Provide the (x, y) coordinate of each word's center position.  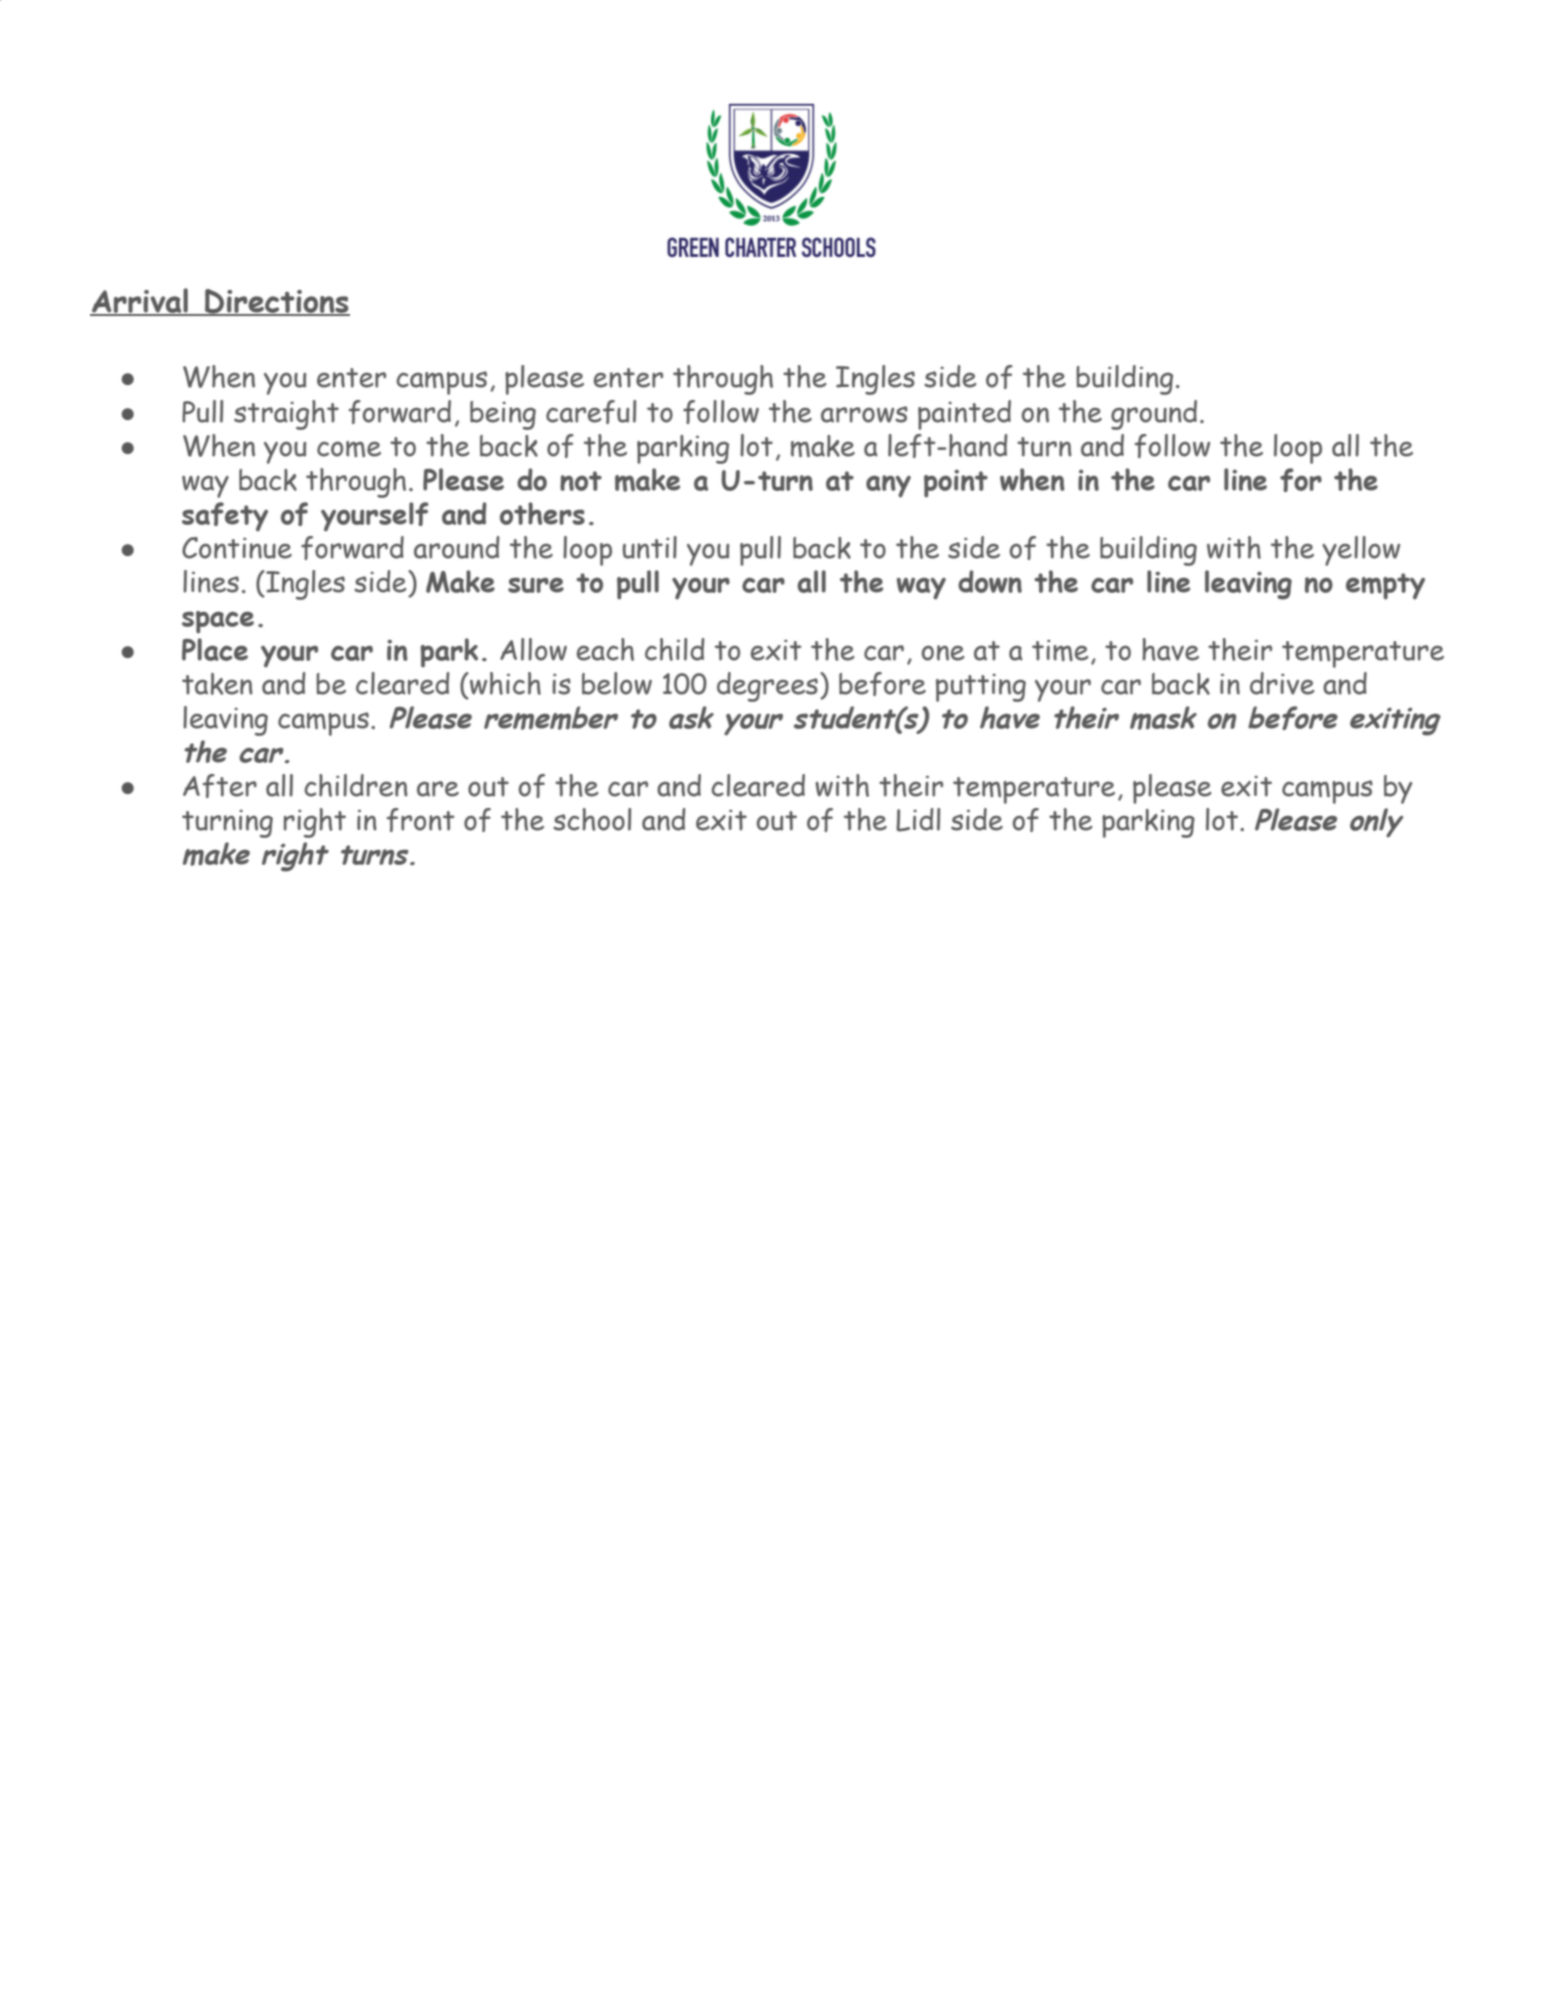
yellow (1361, 551)
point (956, 483)
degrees (767, 687)
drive (1282, 683)
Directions (276, 302)
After (220, 786)
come (349, 449)
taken (217, 684)
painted (964, 415)
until (650, 547)
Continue (237, 548)
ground (1154, 415)
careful (591, 412)
